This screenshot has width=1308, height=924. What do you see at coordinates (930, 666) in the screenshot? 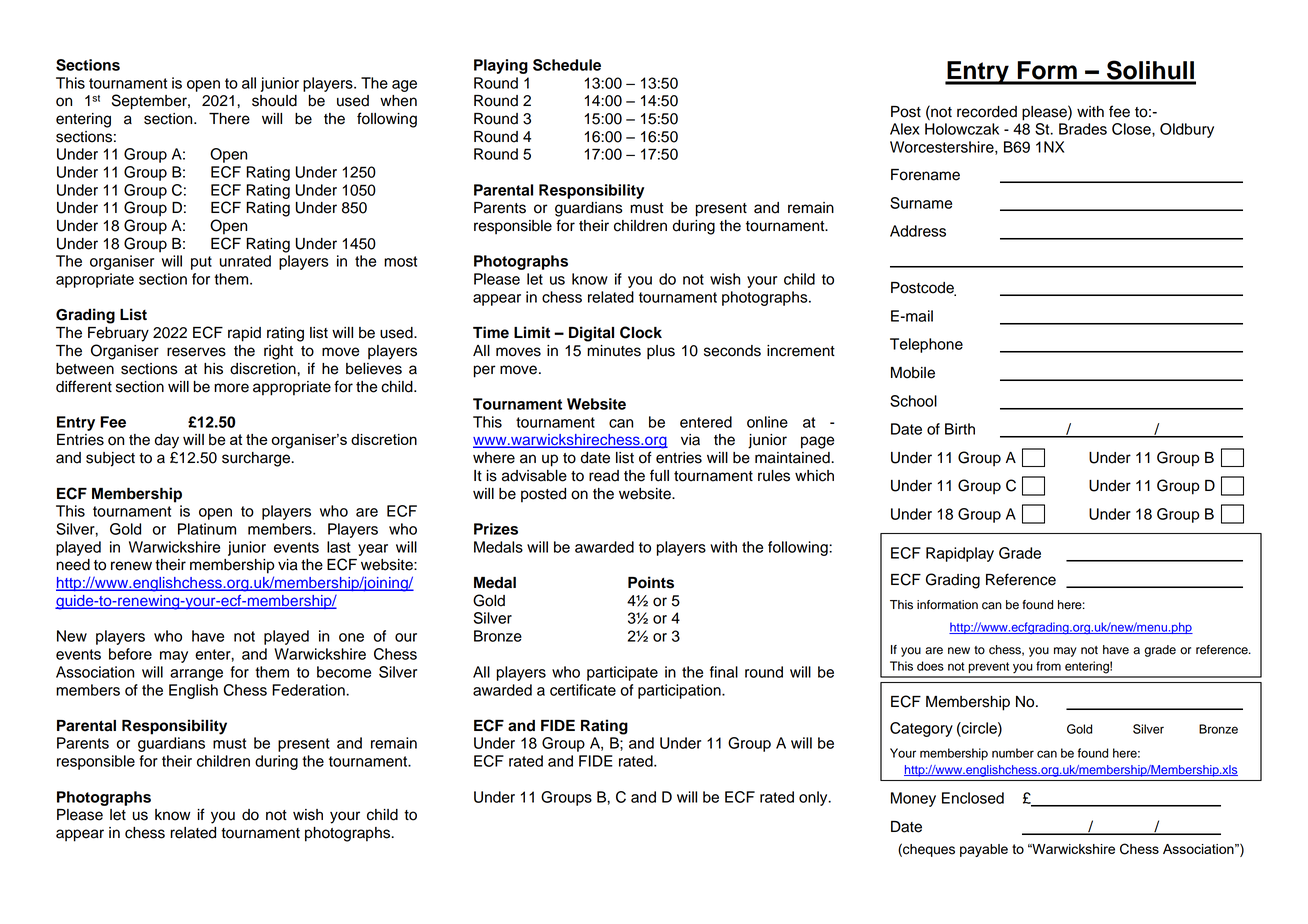
I see `does` at bounding box center [930, 666].
